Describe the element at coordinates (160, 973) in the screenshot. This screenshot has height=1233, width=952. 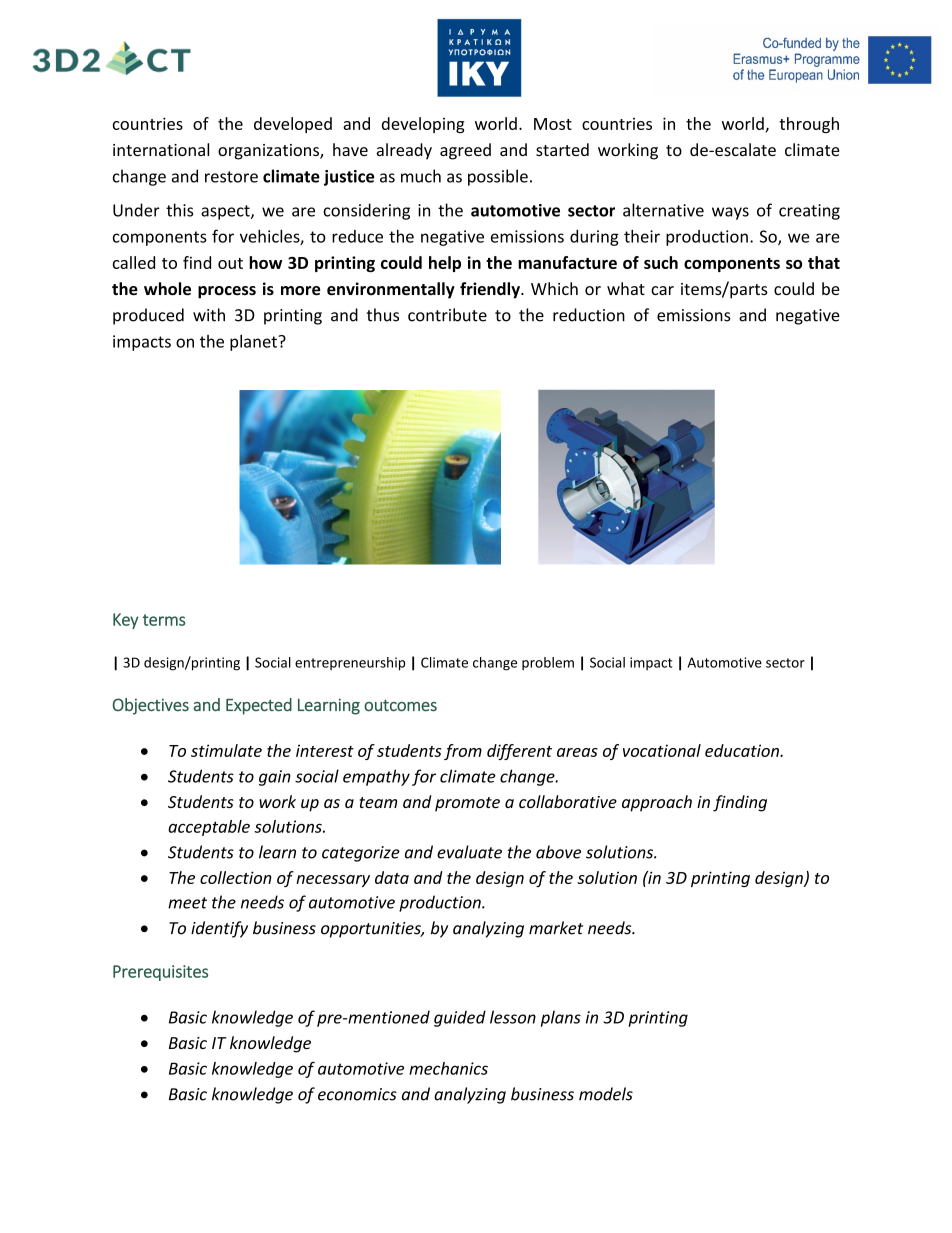
I see `Prerequisites` at that location.
